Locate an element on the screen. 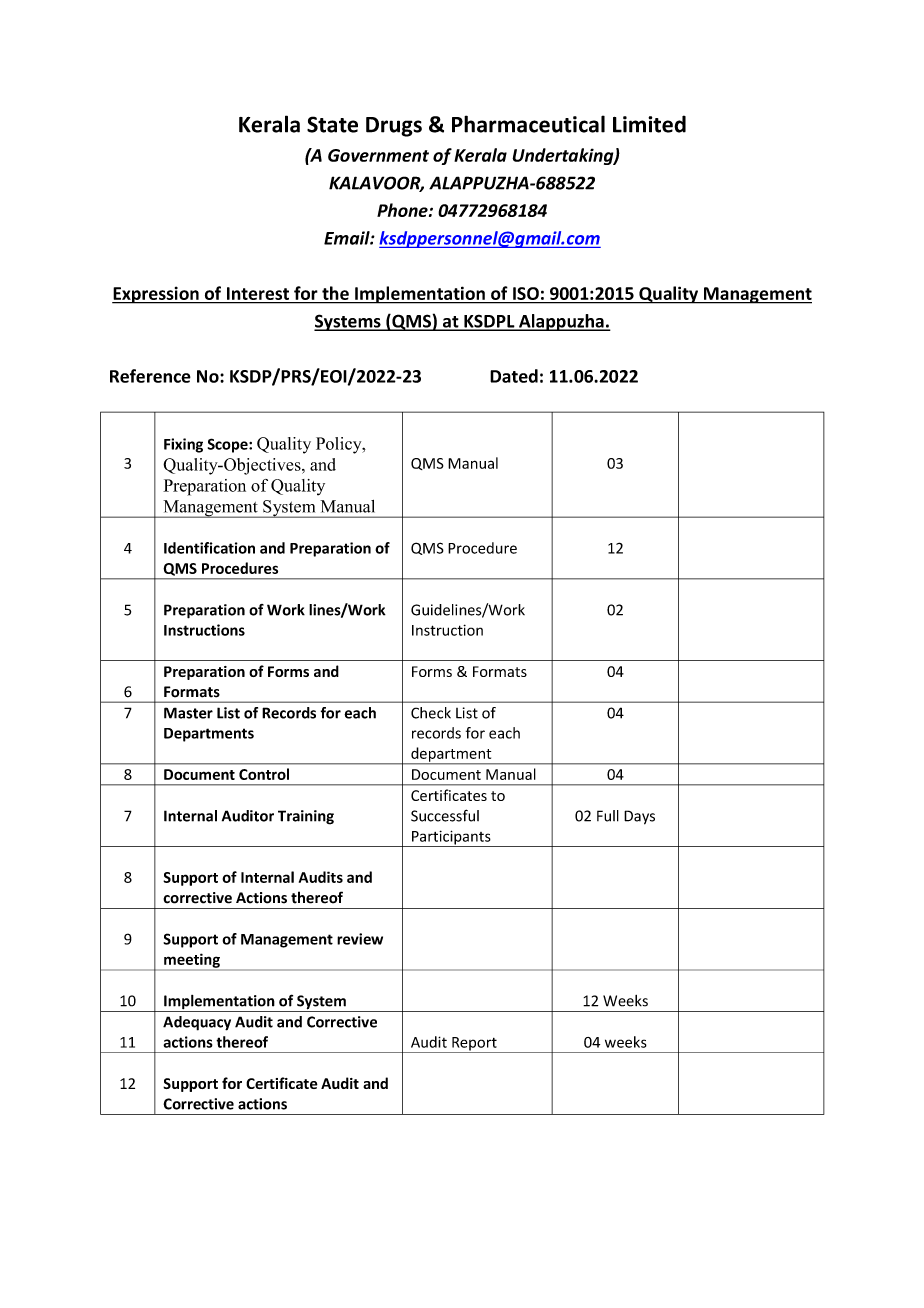  Government is located at coordinates (378, 155).
